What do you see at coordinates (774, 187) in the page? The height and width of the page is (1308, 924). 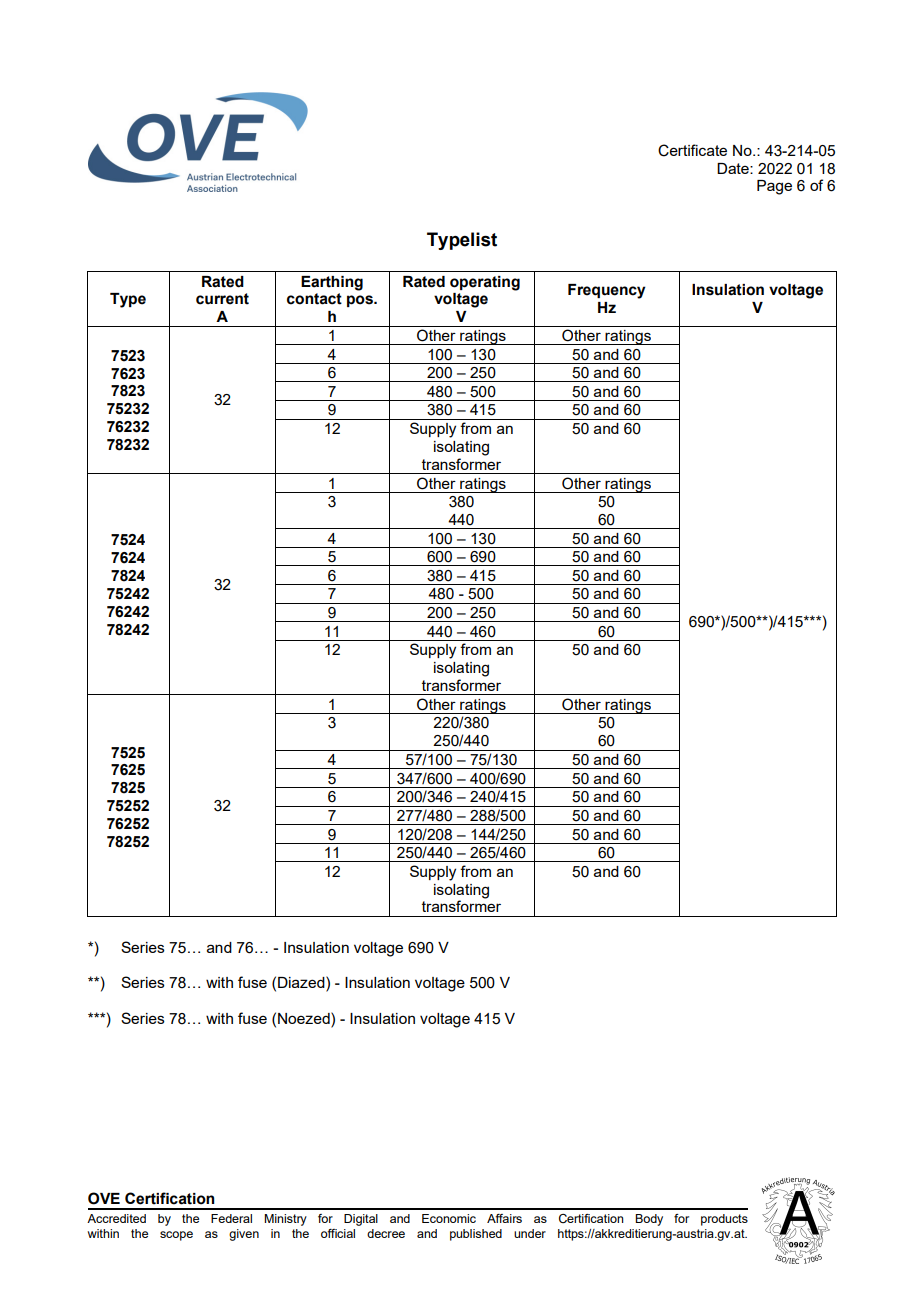 I see `Page` at bounding box center [774, 187].
